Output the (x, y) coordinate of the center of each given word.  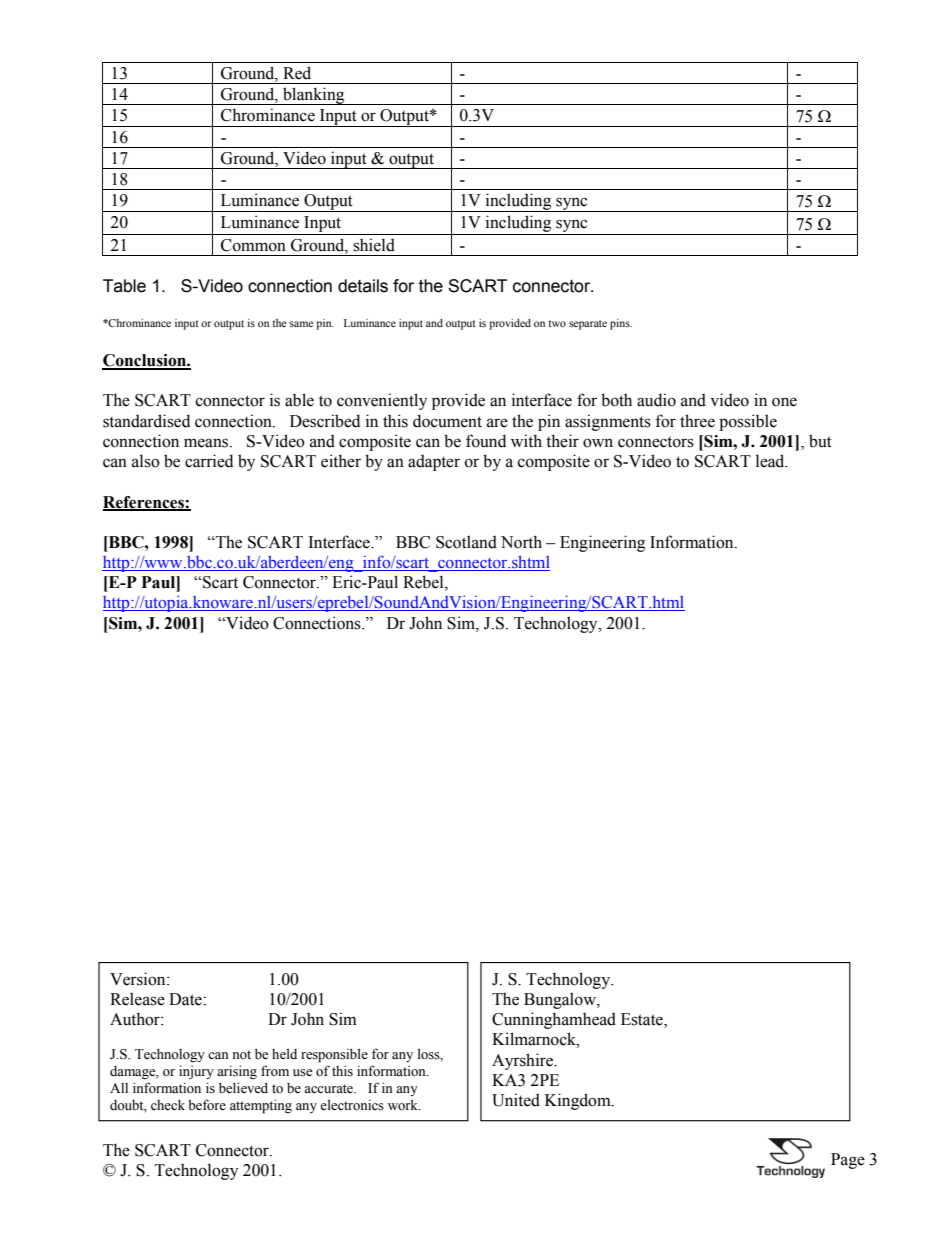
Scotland (466, 542)
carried (209, 461)
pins (621, 324)
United (516, 1100)
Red (297, 73)
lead (771, 461)
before (207, 1105)
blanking (314, 96)
